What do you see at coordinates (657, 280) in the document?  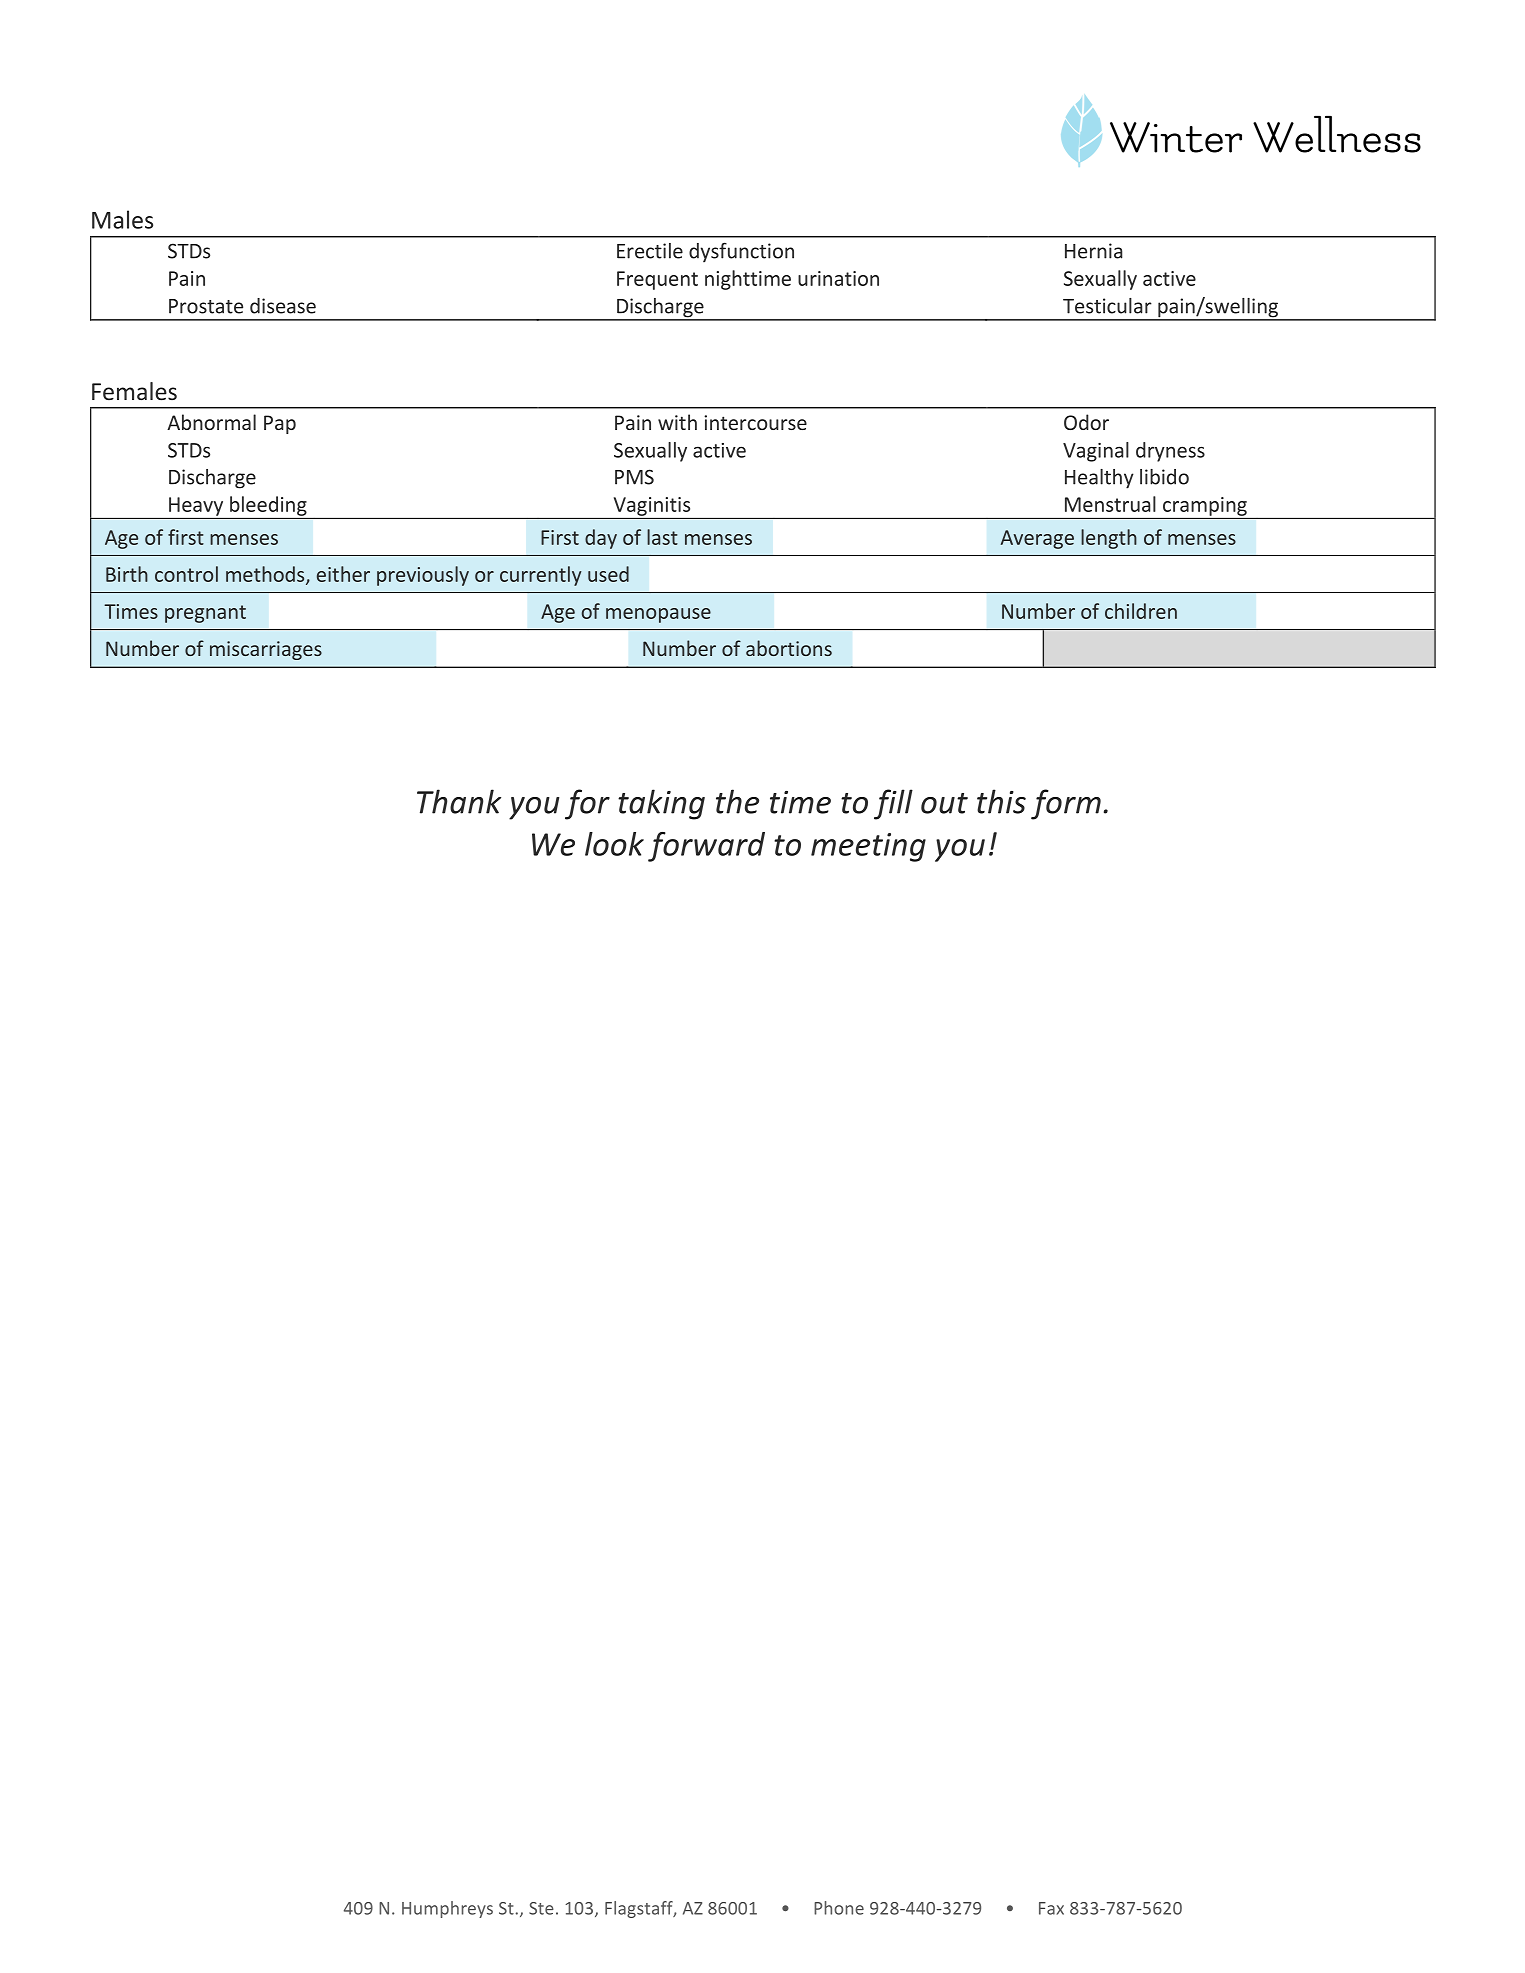 I see `Frequent` at bounding box center [657, 280].
